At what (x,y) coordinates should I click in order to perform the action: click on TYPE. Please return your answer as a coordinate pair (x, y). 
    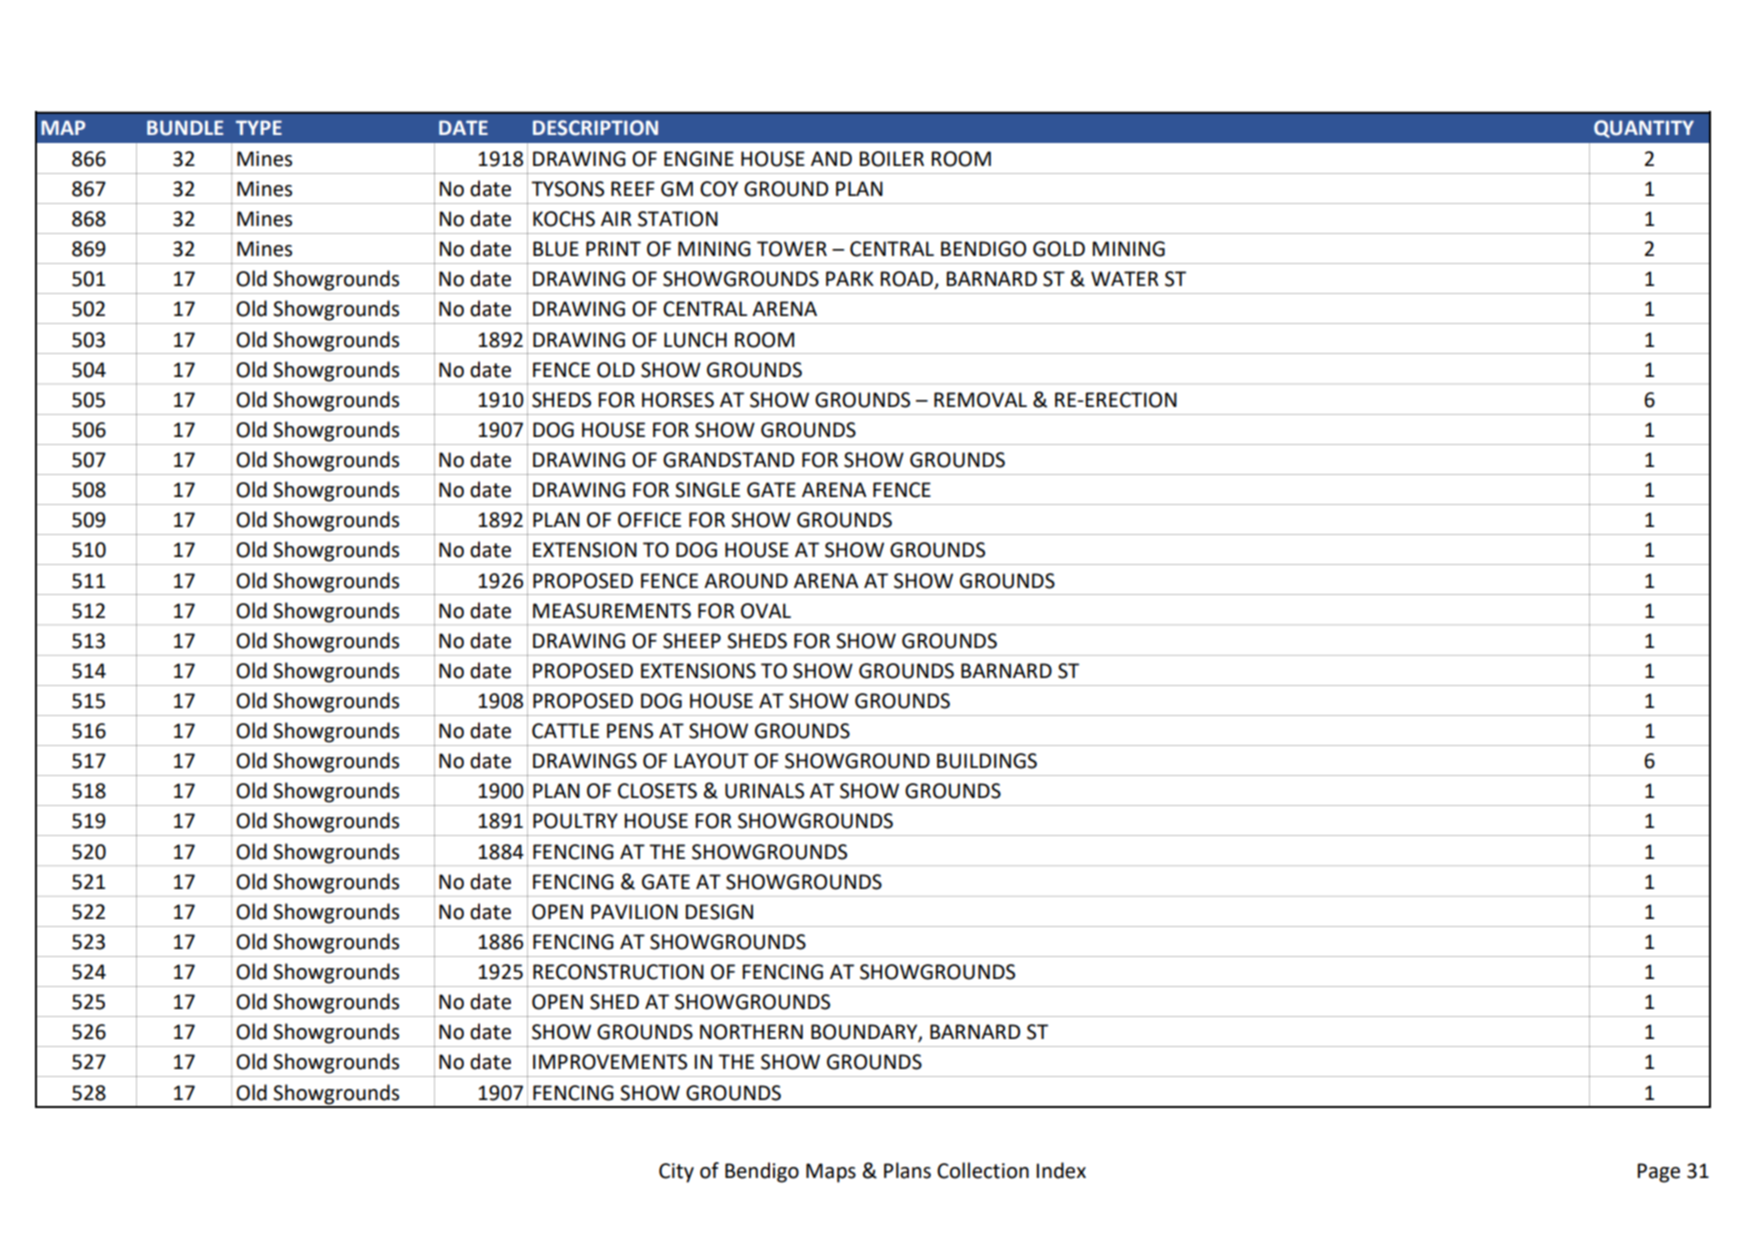
    Looking at the image, I should click on (259, 127).
